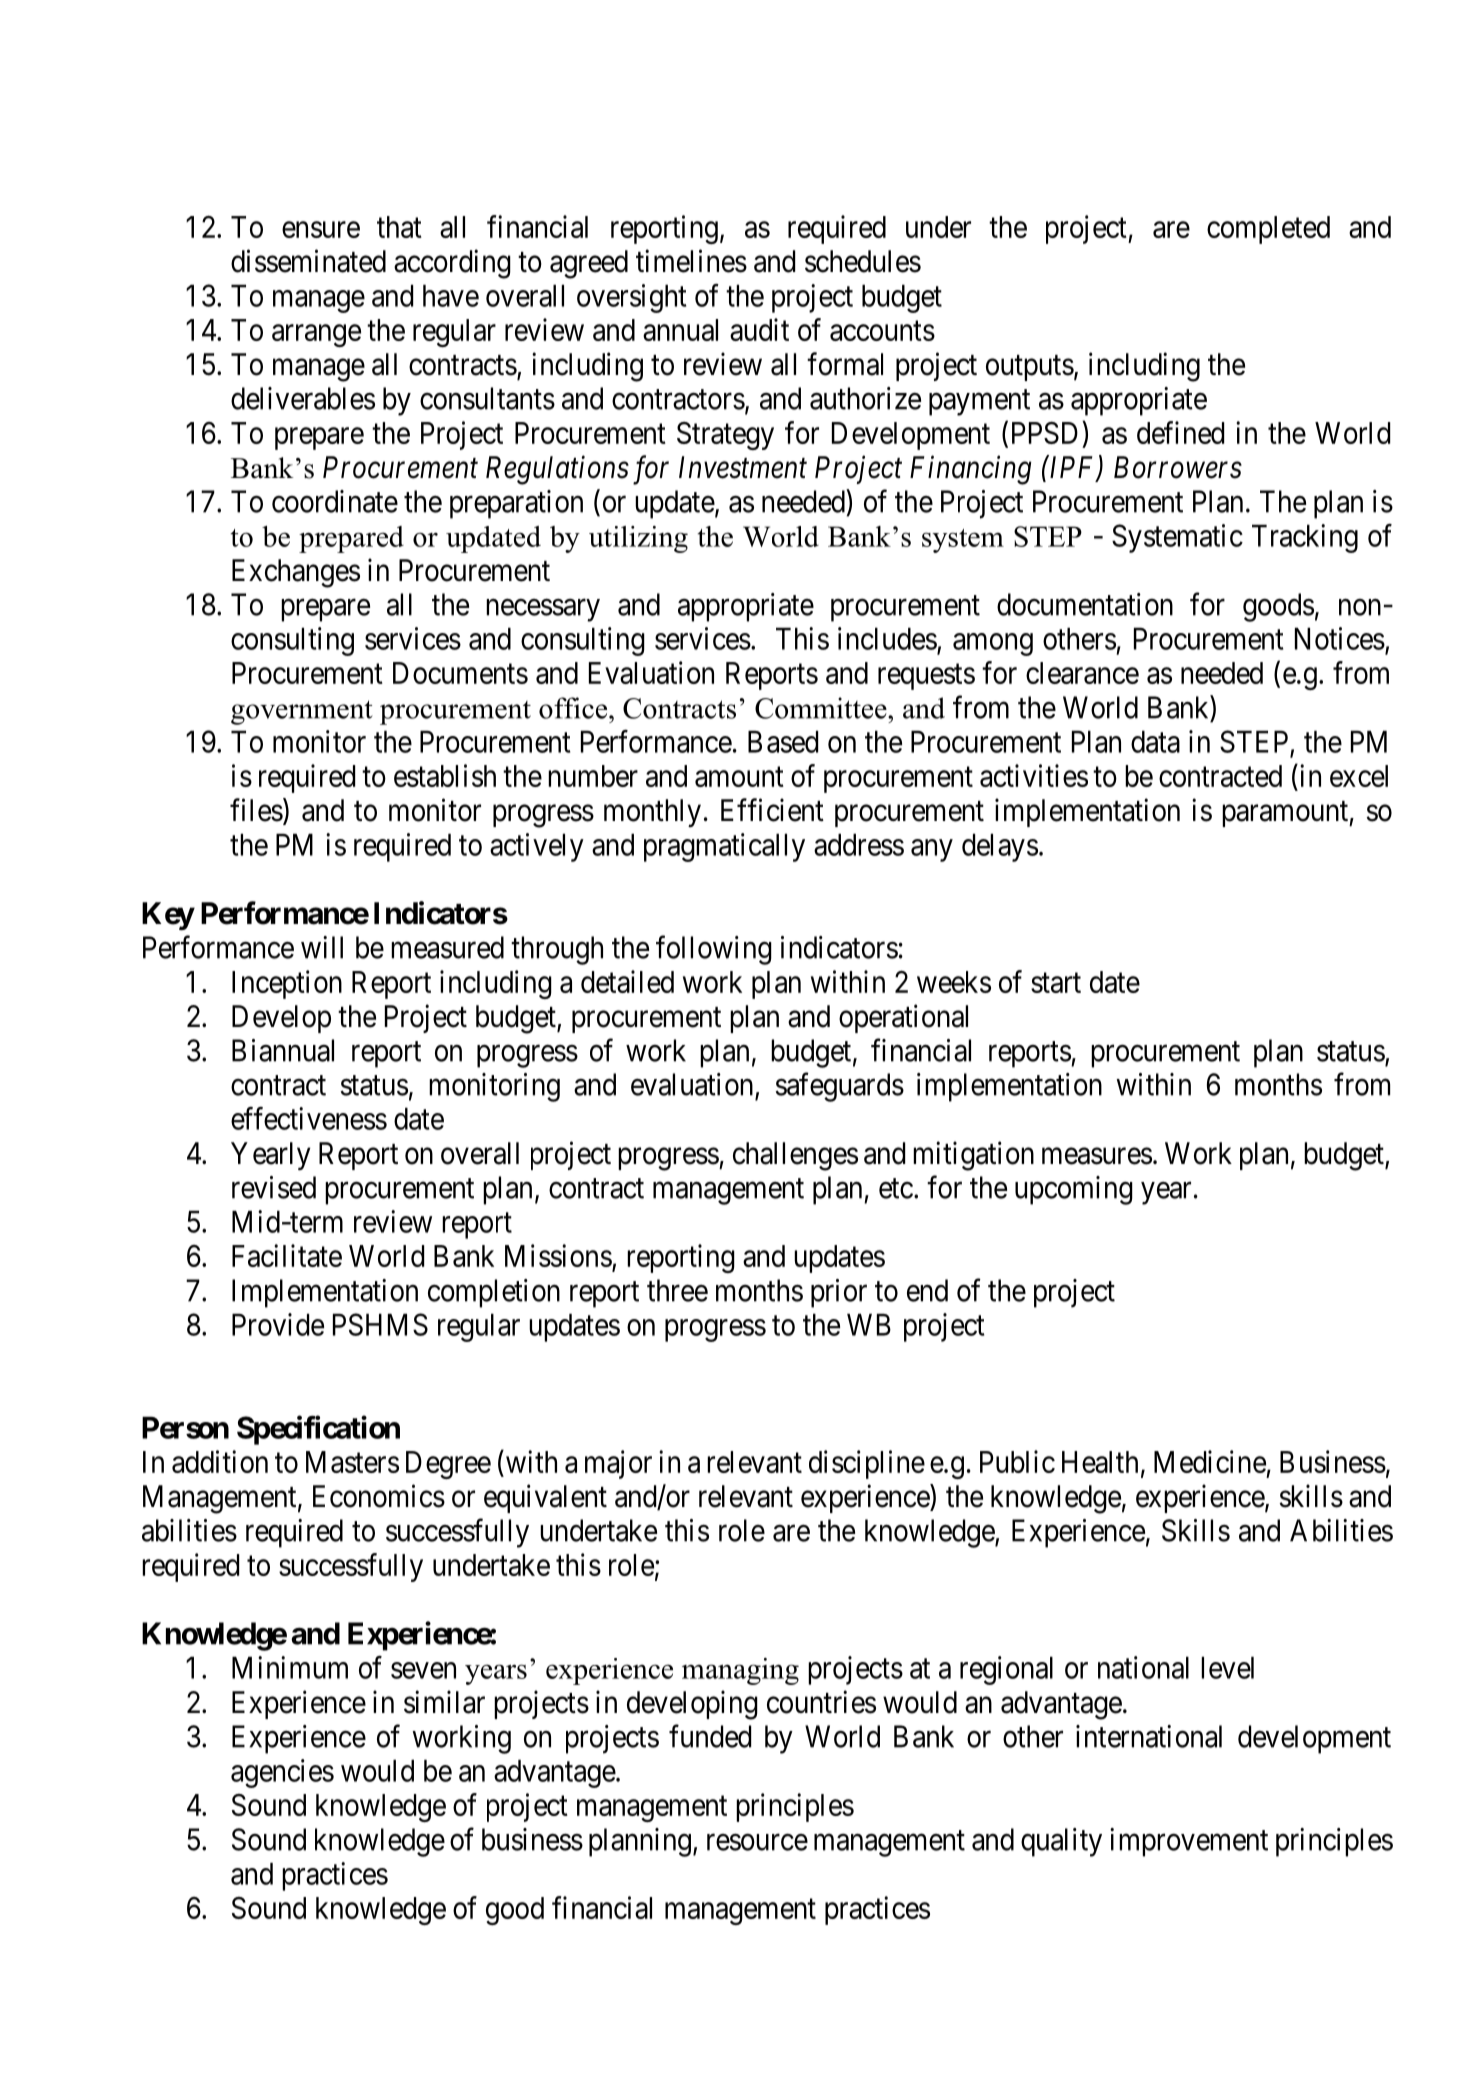 The height and width of the page is (2093, 1480). Describe the element at coordinates (1189, 1842) in the page. I see `improvement` at that location.
